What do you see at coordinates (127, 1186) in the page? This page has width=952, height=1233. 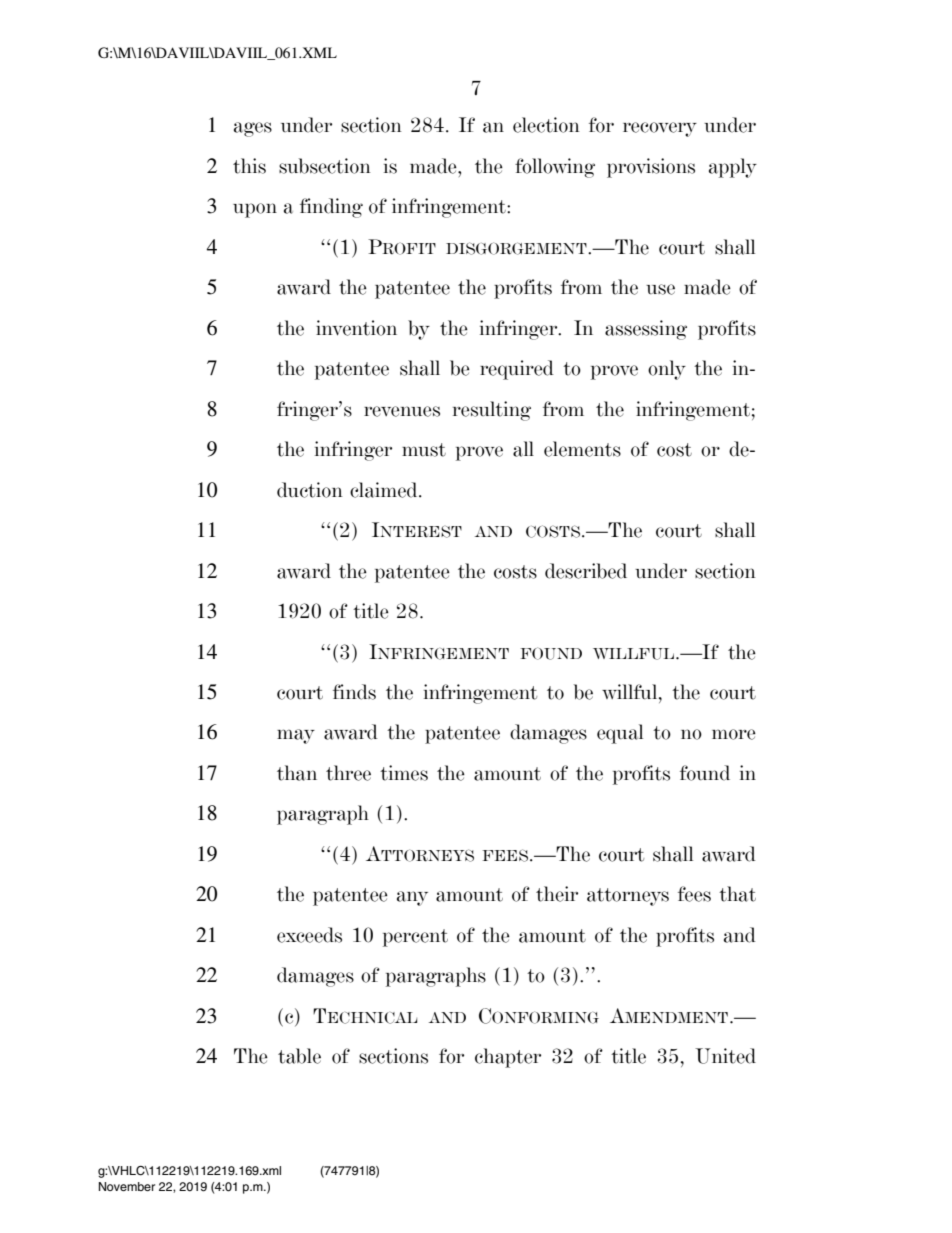 I see `November` at bounding box center [127, 1186].
